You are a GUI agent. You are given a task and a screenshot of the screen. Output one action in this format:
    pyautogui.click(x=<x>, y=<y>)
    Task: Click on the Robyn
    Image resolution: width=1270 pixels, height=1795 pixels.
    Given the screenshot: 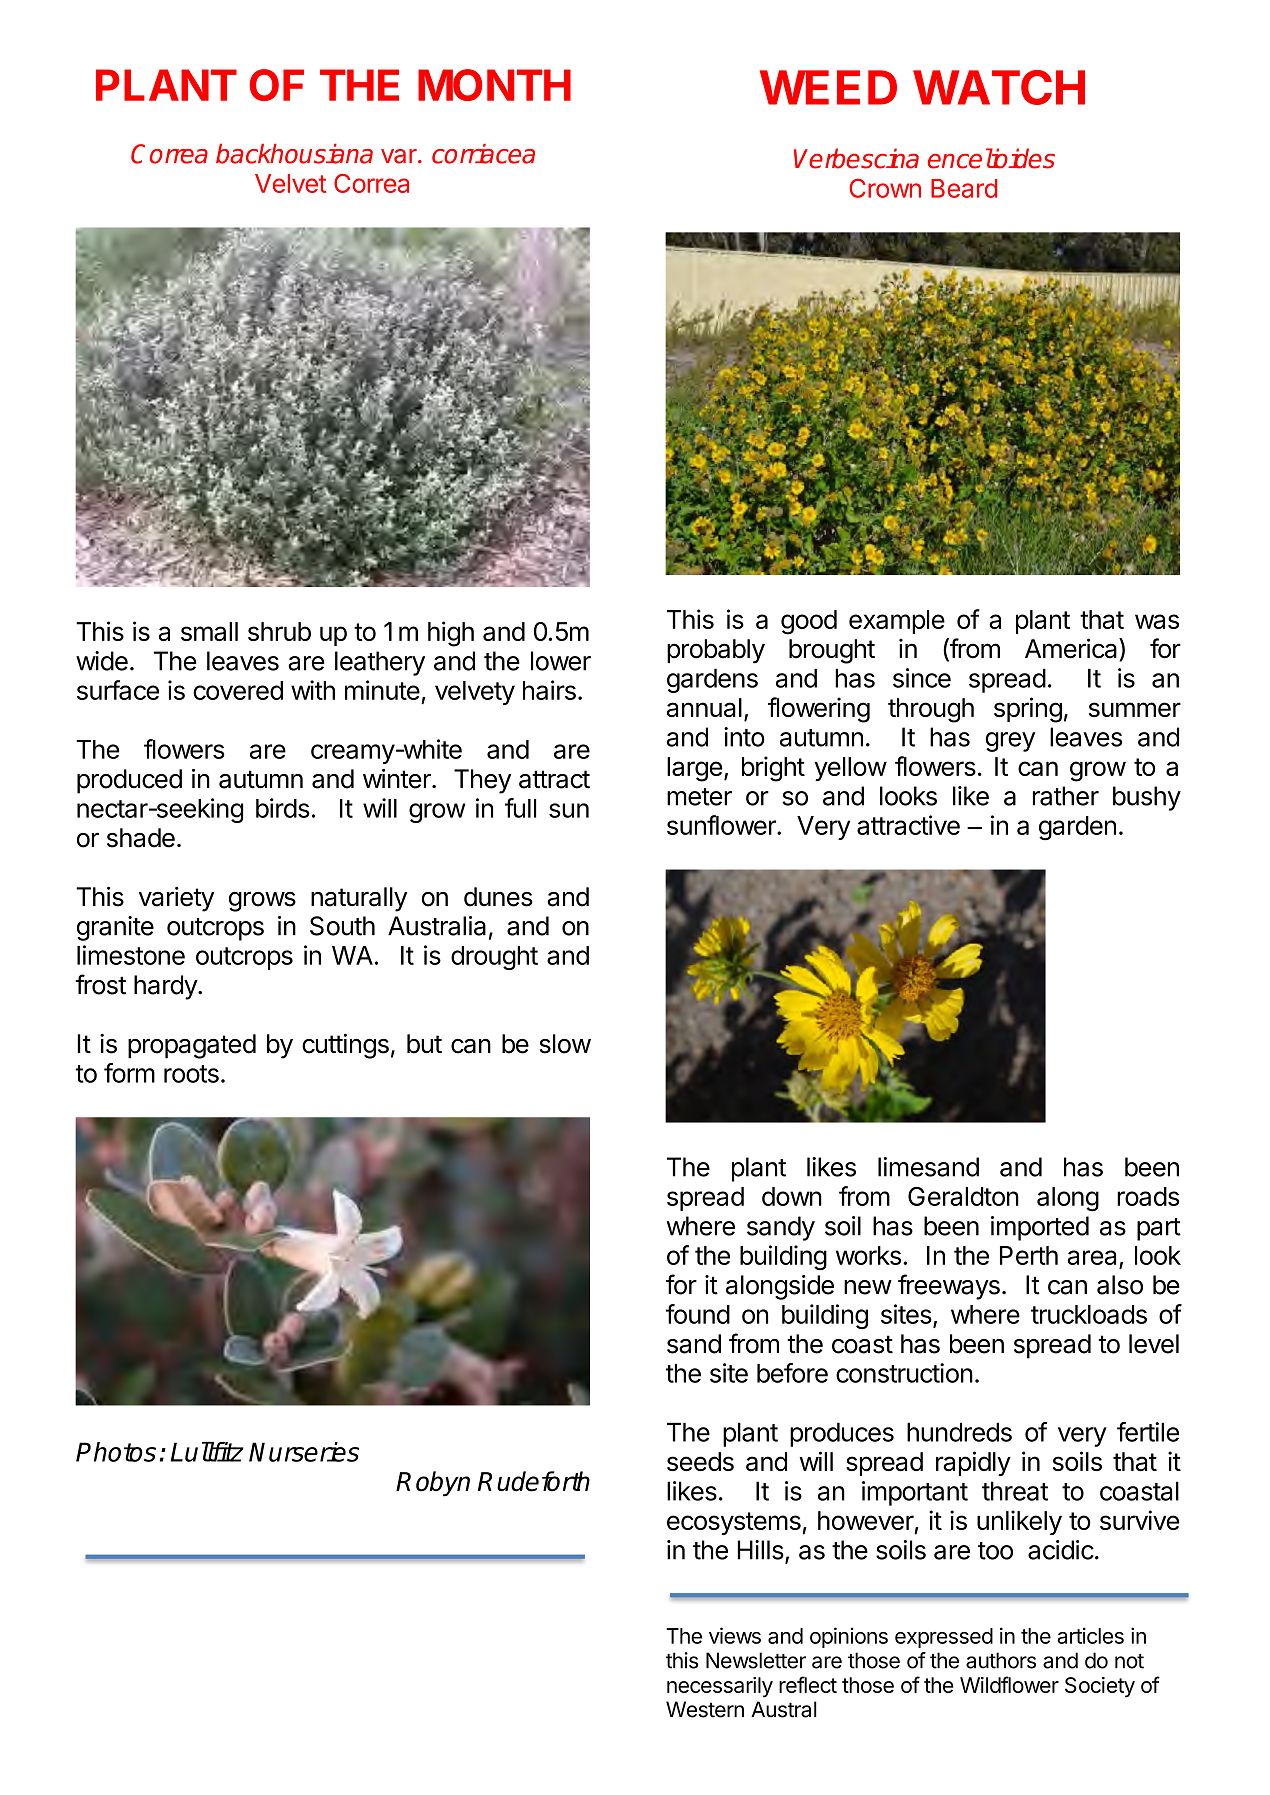 What is the action you would take?
    pyautogui.click(x=433, y=1484)
